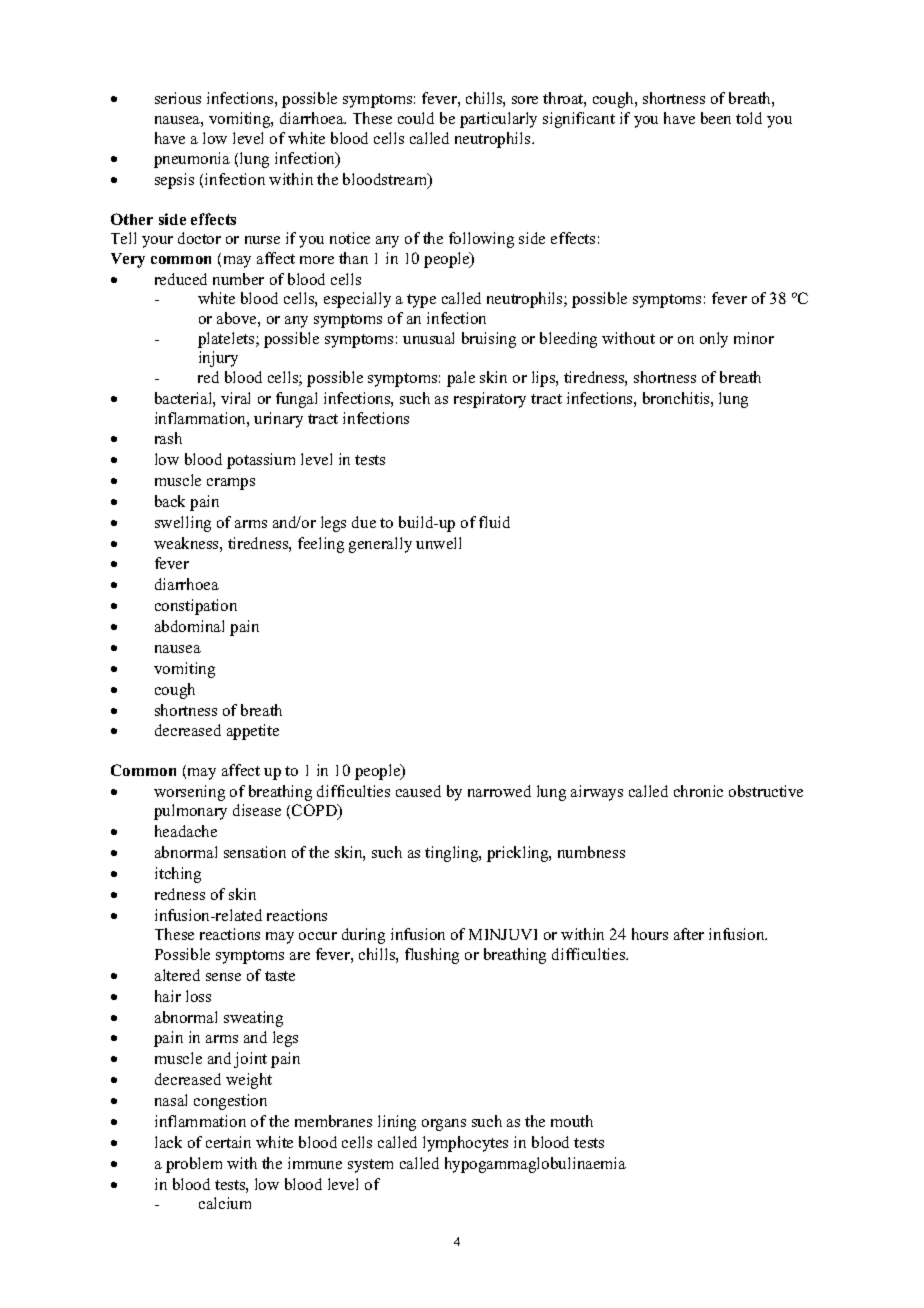 The height and width of the document is (1308, 924). Describe the element at coordinates (572, 1121) in the document. I see `mouth` at that location.
